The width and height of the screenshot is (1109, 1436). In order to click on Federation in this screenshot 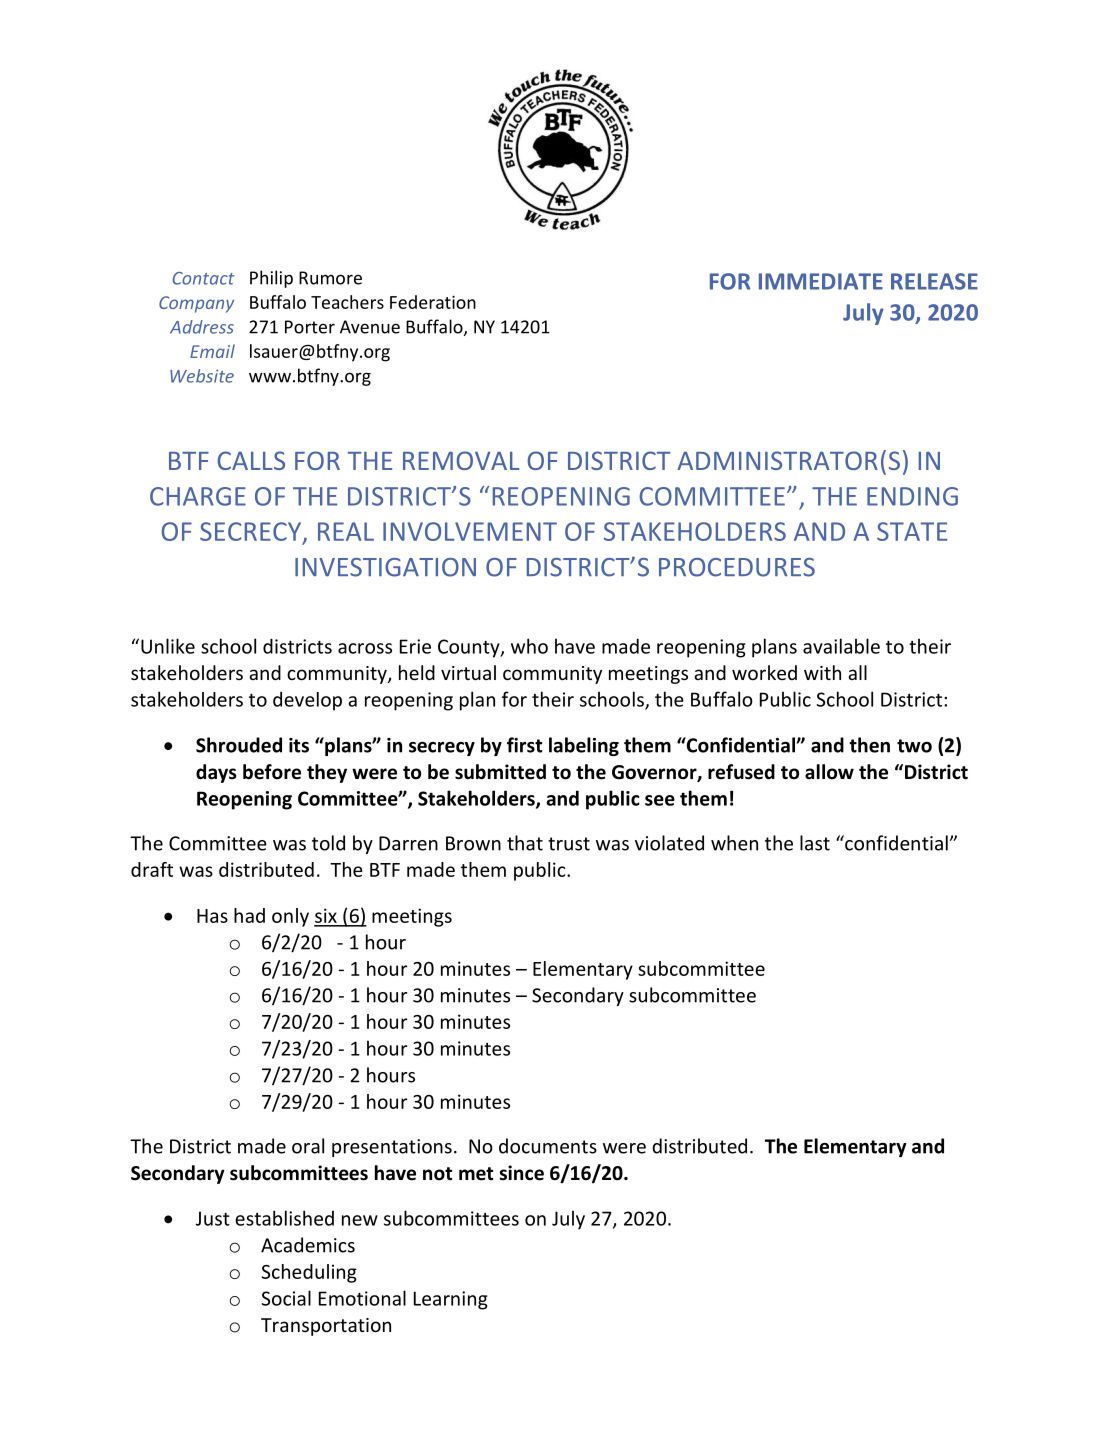, I will do `click(433, 302)`.
